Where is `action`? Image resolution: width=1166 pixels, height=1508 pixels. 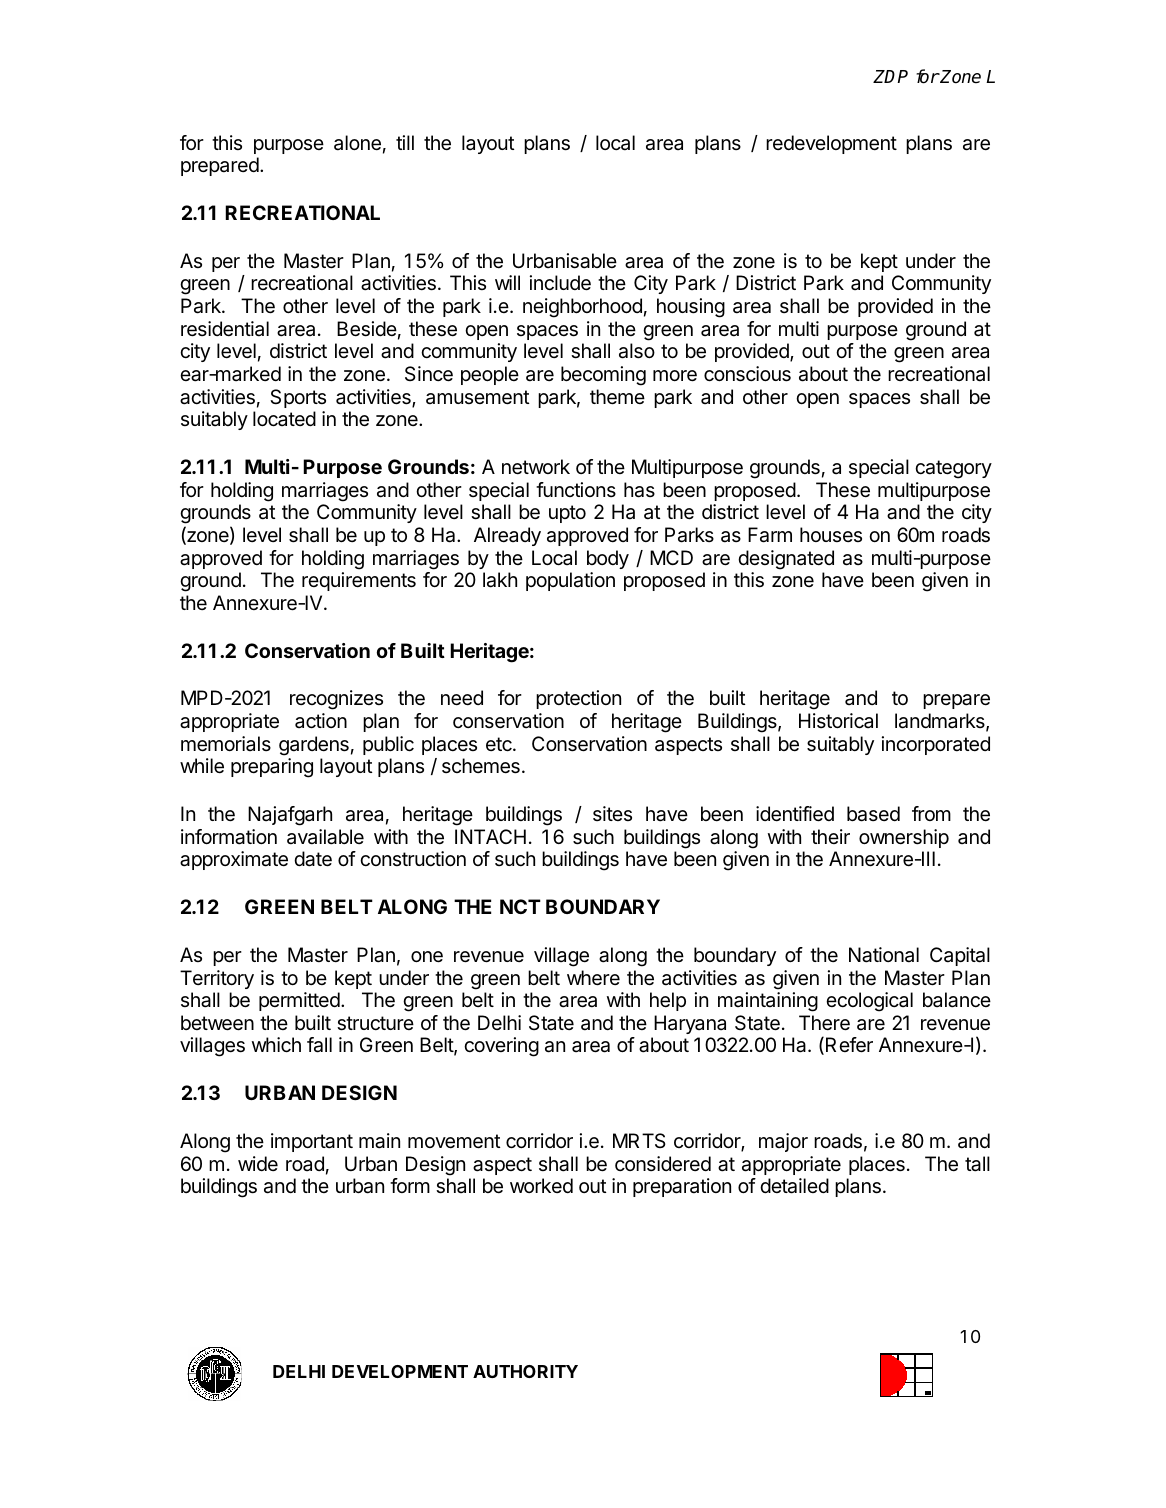 action is located at coordinates (321, 721).
